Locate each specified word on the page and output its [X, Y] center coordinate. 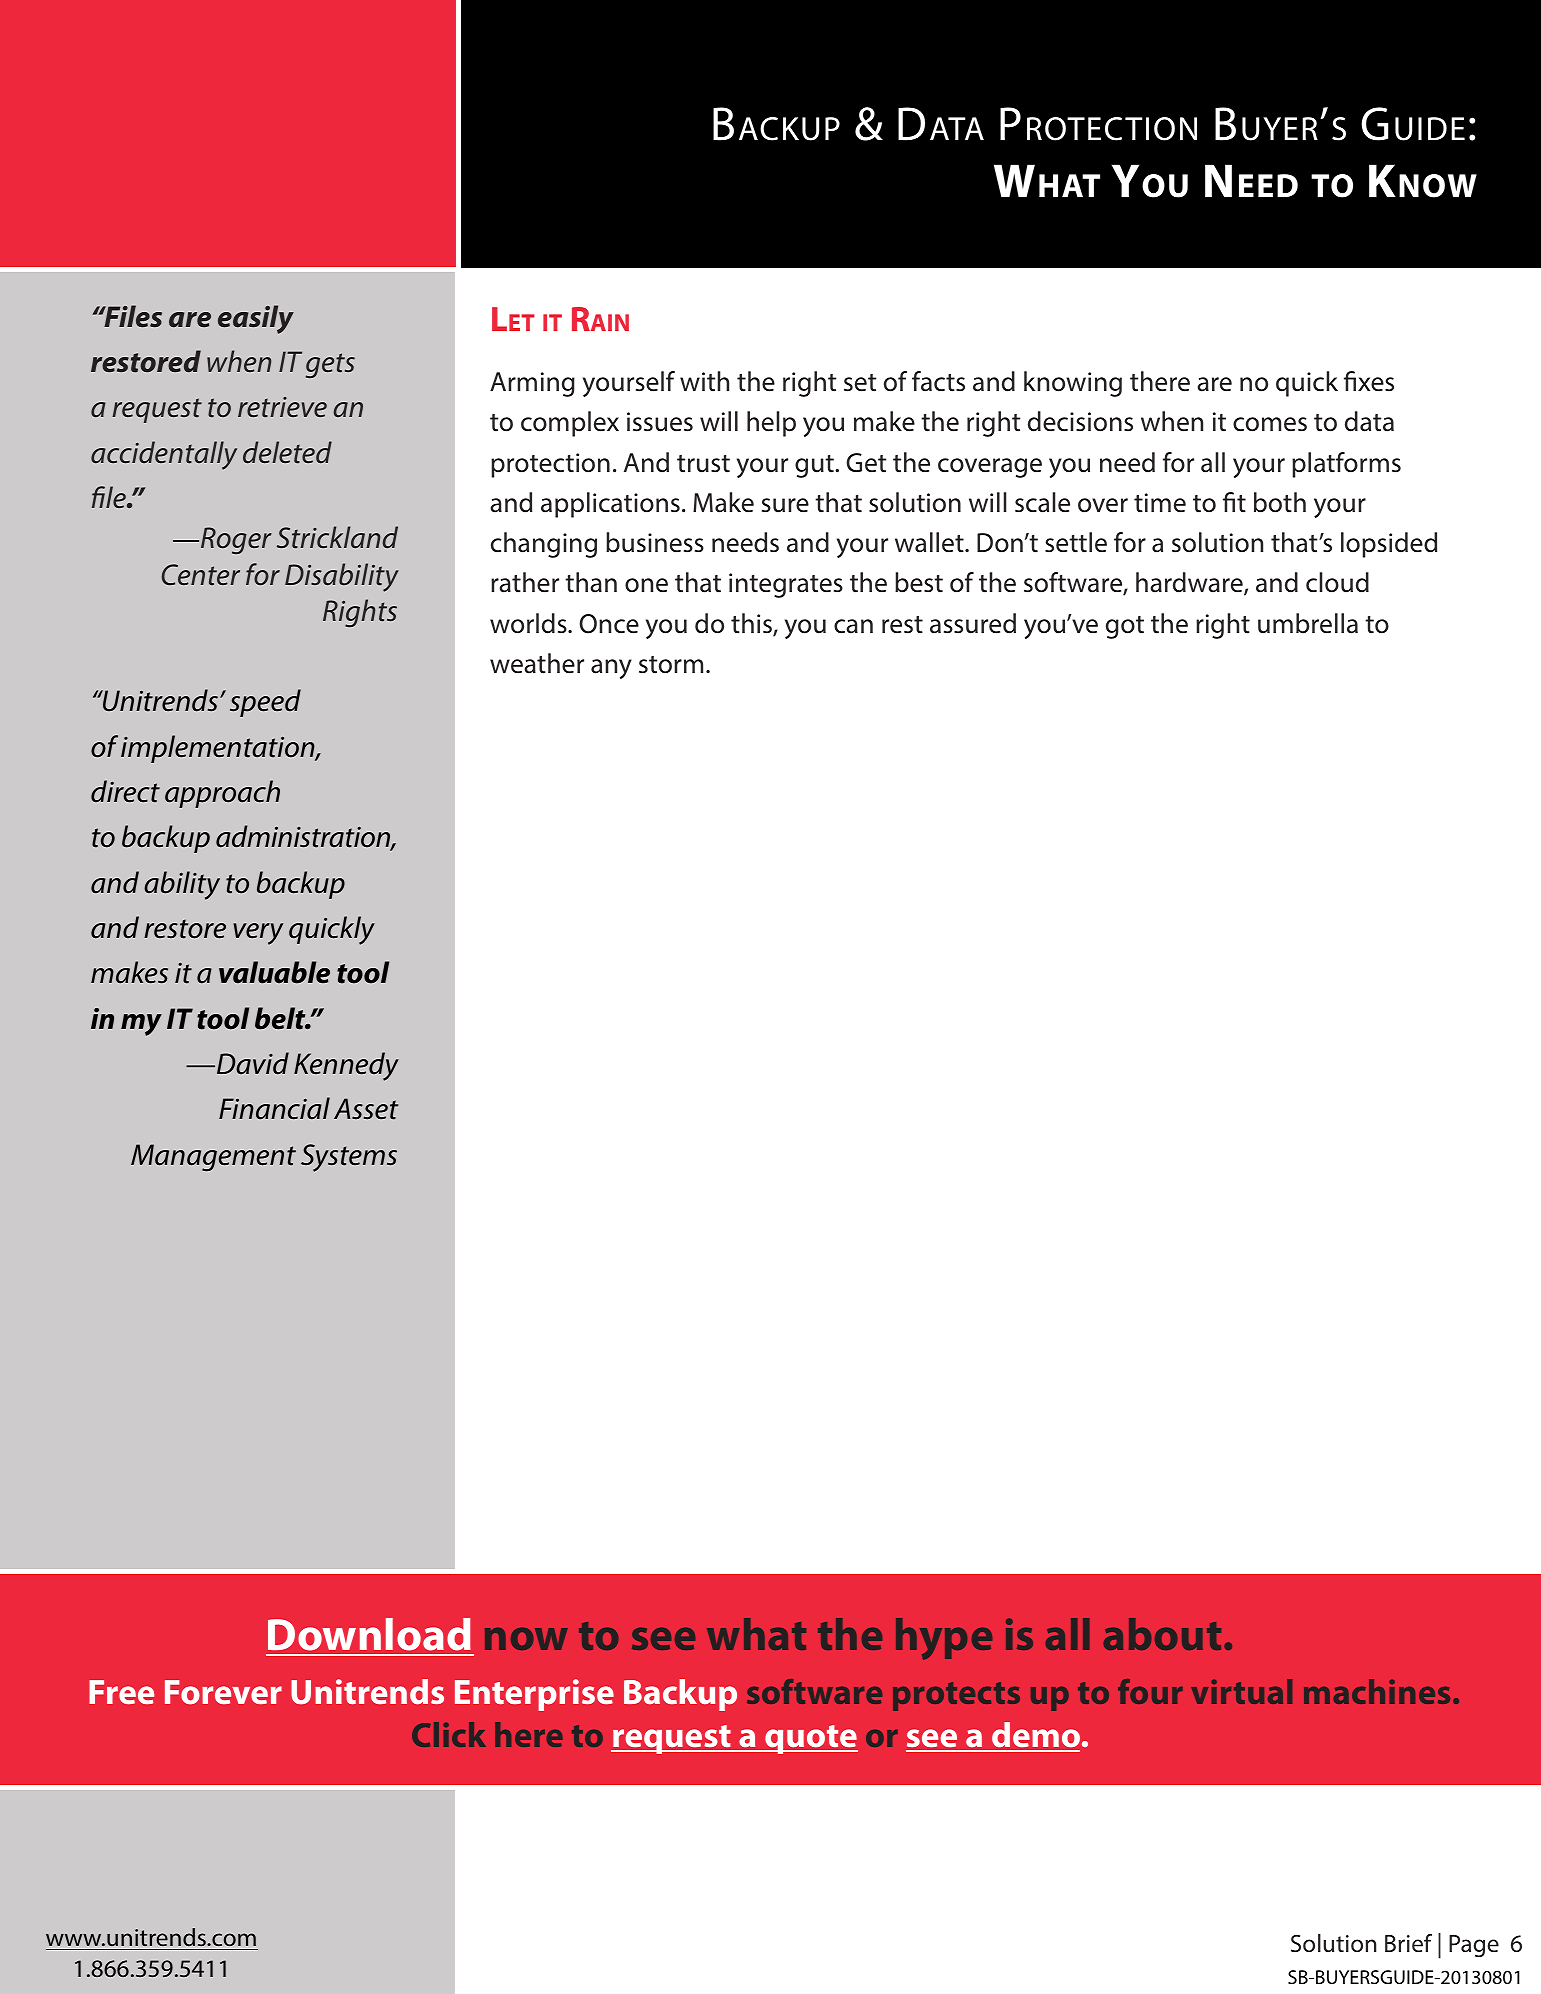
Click [449, 1734]
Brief [1408, 1943]
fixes [1369, 381]
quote [810, 1739]
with [704, 381]
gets [330, 365]
